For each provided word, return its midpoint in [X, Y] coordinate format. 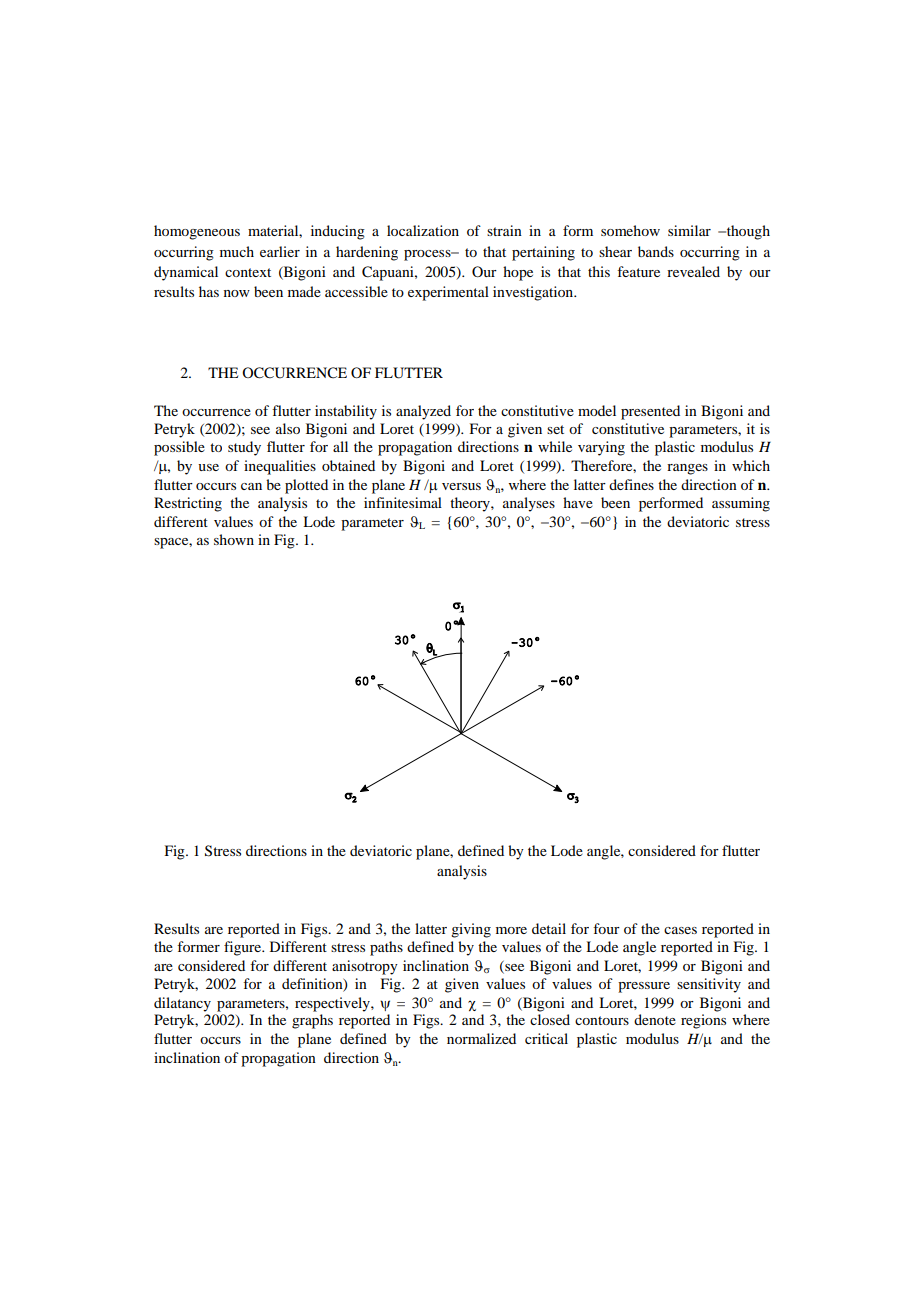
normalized [481, 1038]
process [428, 255]
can [251, 486]
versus [461, 486]
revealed [693, 271]
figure [244, 948]
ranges [687, 469]
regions [703, 1021]
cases [680, 930]
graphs [312, 1021]
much [237, 251]
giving [471, 930]
